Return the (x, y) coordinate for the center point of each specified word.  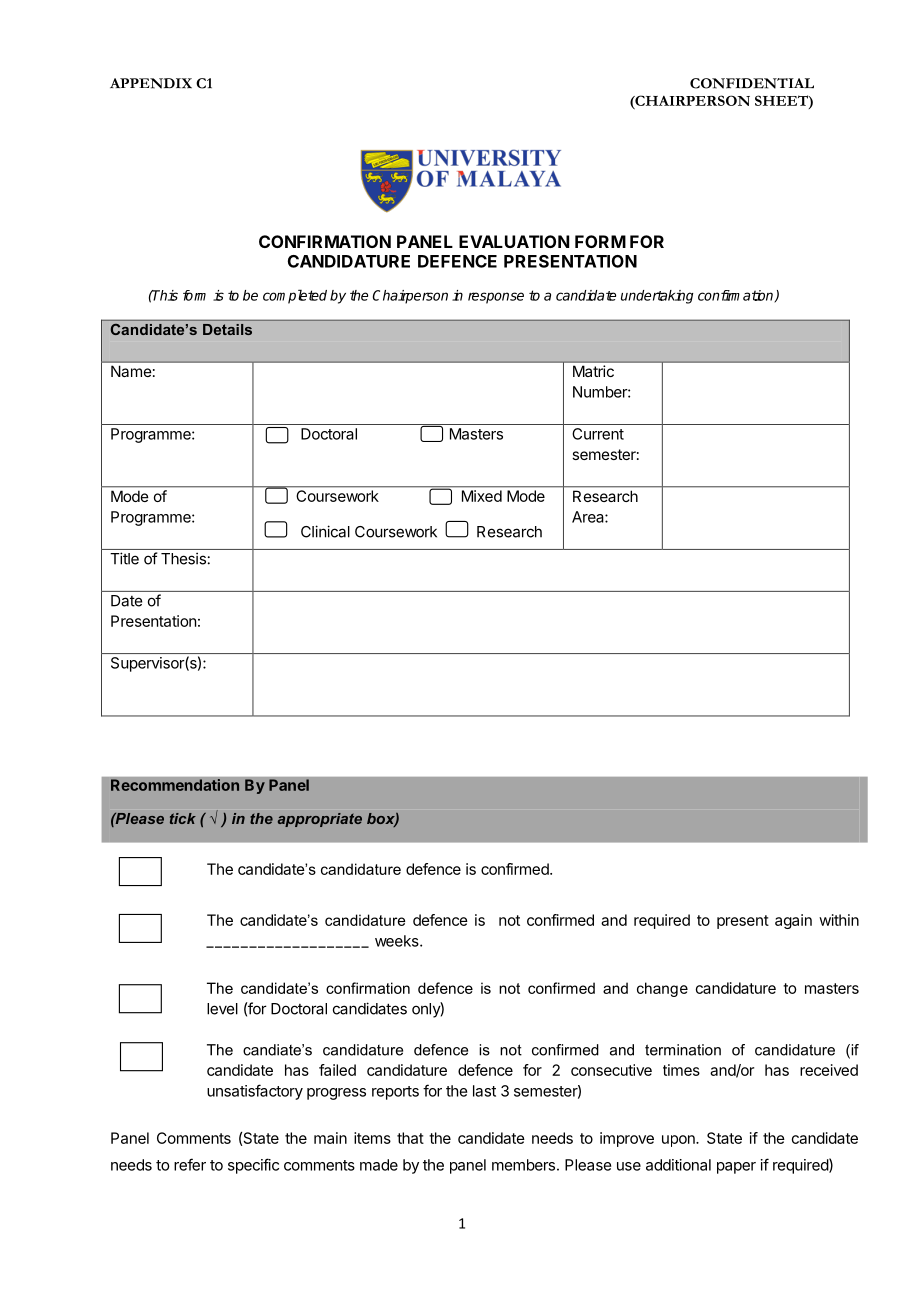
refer (190, 1164)
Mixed (482, 496)
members (523, 1165)
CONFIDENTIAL (752, 83)
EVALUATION (514, 241)
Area (589, 517)
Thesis (183, 558)
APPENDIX (151, 83)
